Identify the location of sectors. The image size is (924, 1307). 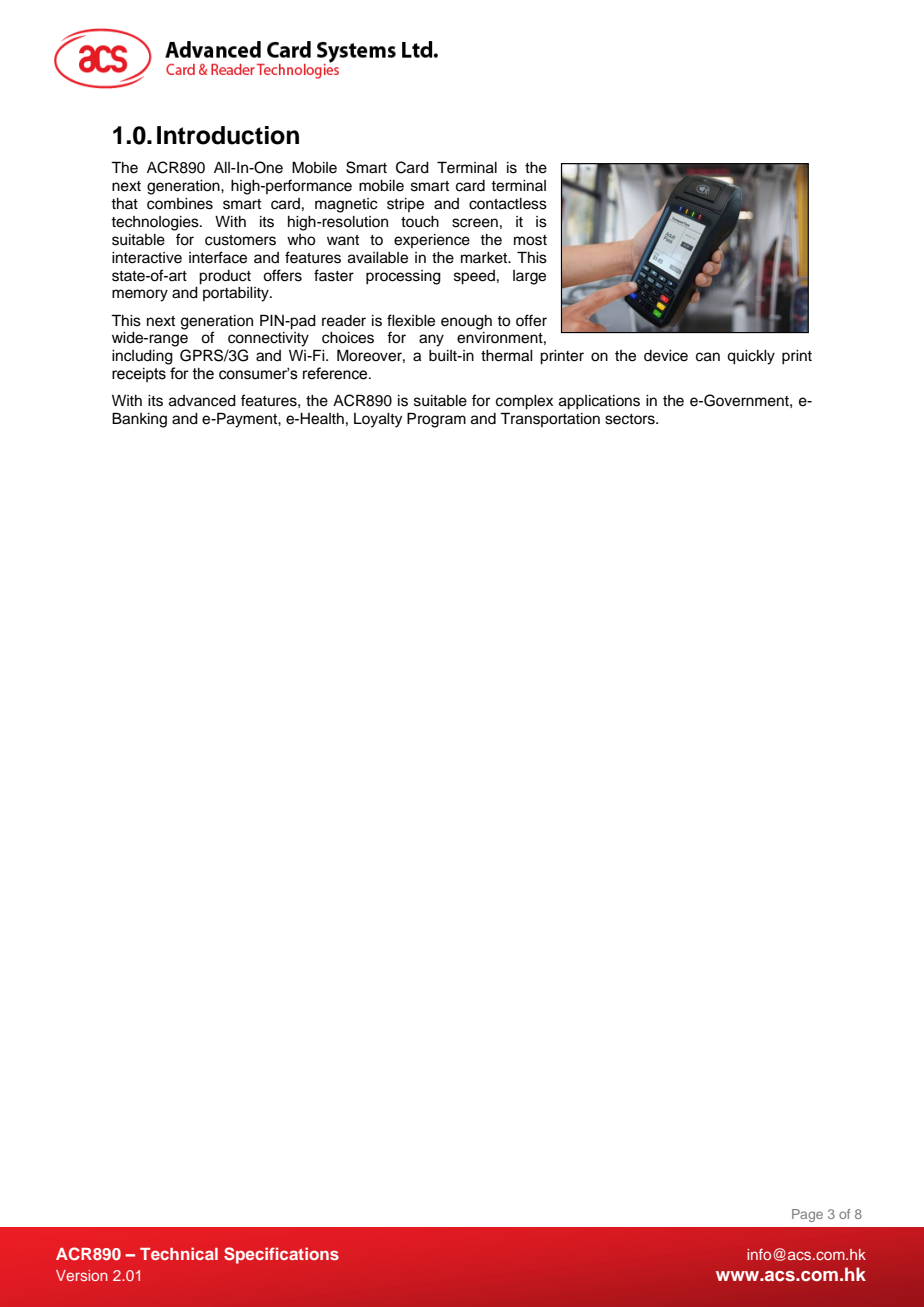
(631, 419).
